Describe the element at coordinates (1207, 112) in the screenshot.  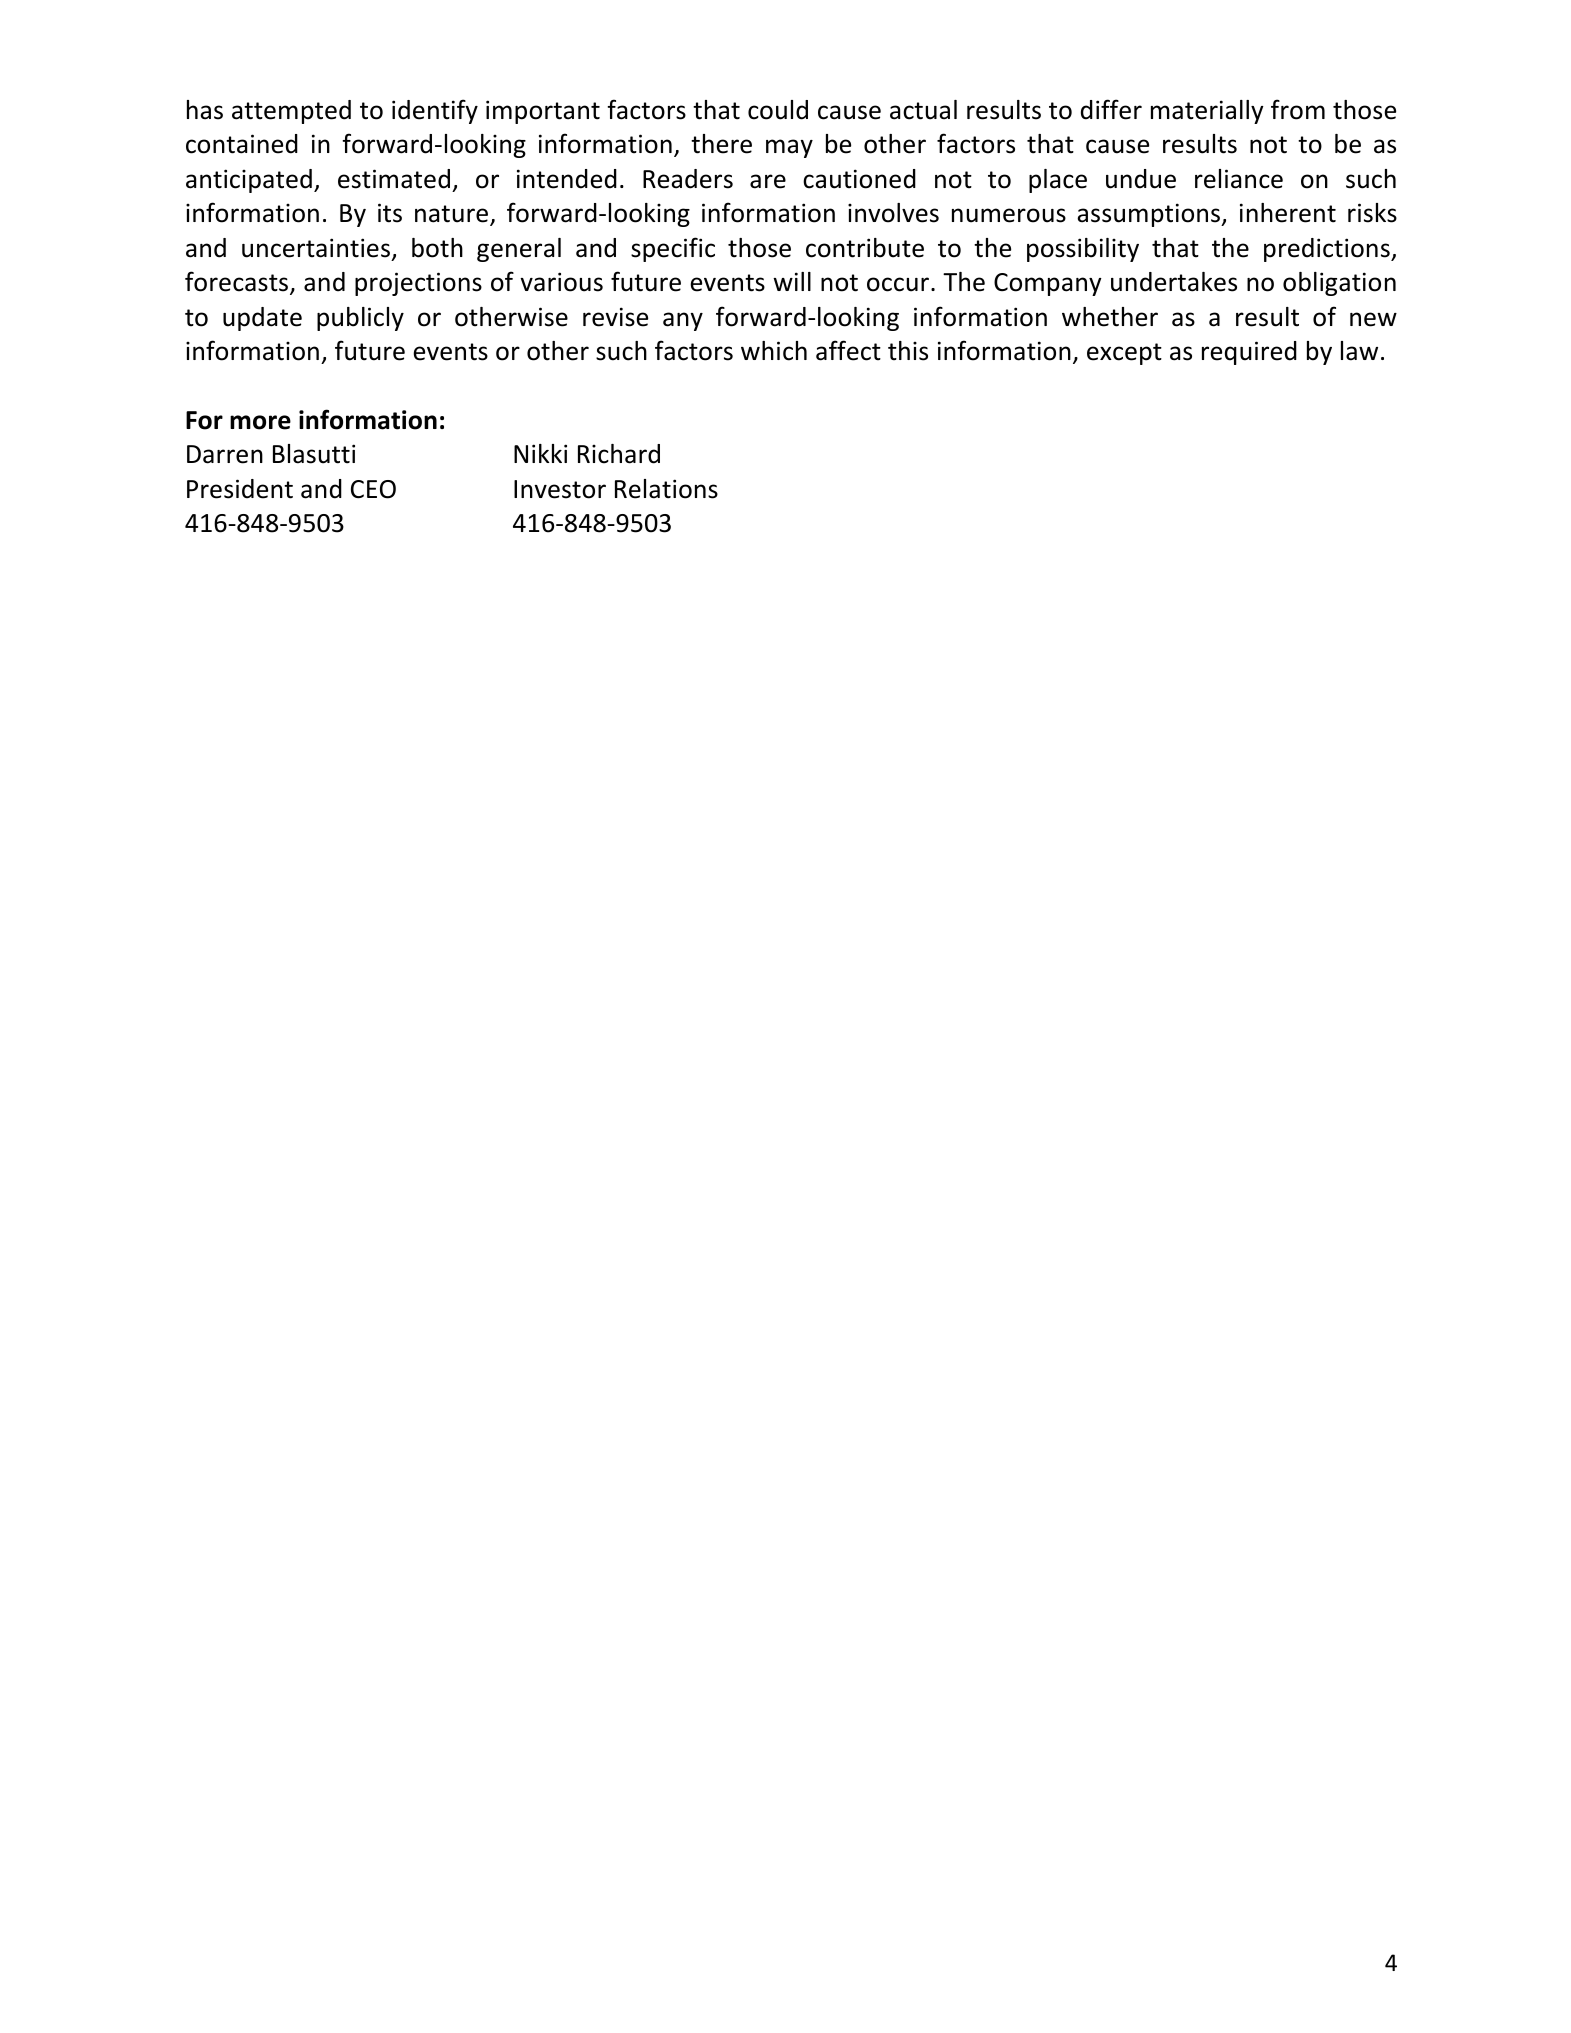
I see `materially` at that location.
